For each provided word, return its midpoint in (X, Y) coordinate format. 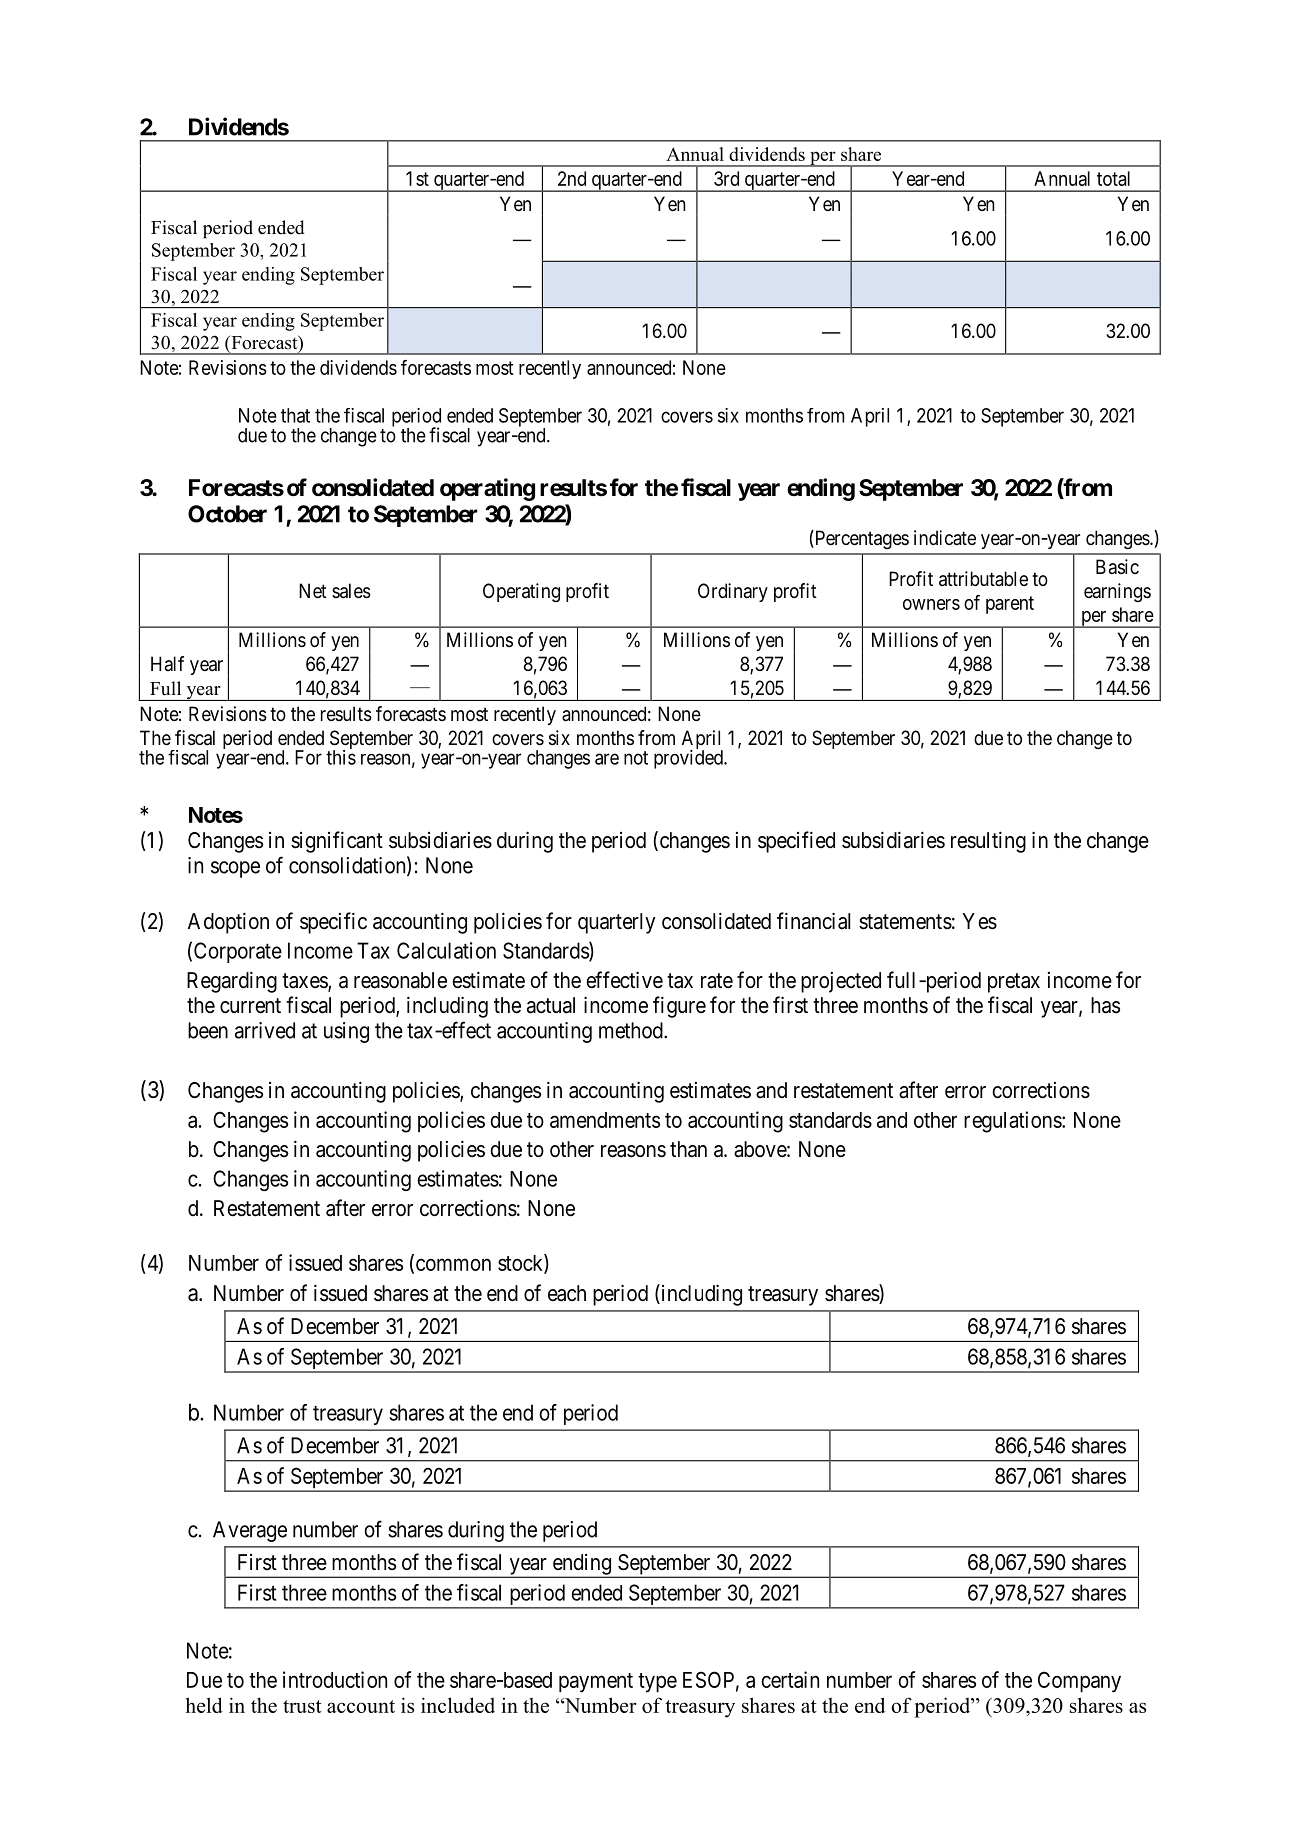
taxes (305, 982)
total (1113, 178)
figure (679, 1007)
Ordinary (733, 592)
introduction (335, 1679)
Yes (979, 921)
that (295, 415)
